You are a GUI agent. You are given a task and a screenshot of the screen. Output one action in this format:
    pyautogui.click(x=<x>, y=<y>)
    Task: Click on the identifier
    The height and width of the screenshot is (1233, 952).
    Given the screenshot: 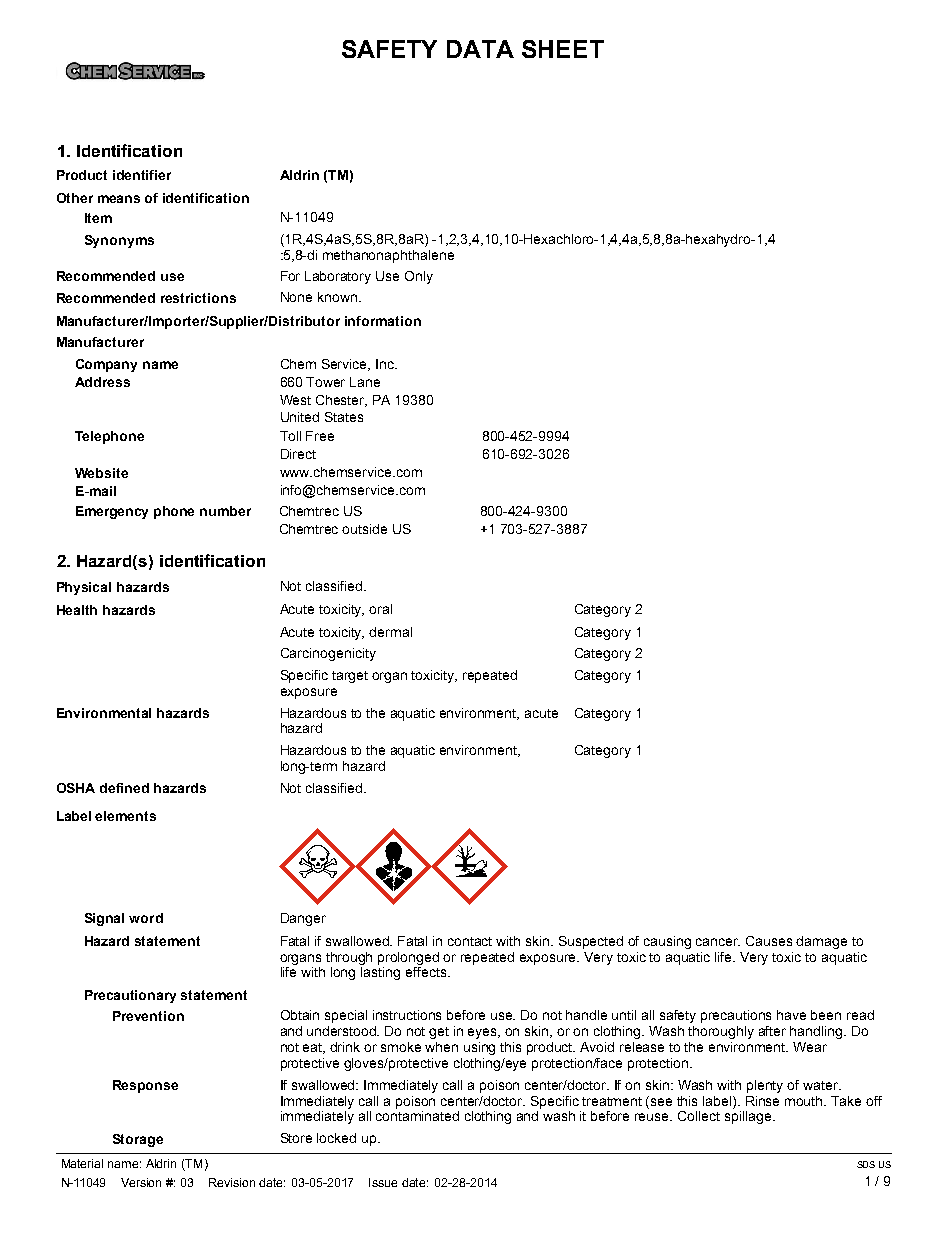 What is the action you would take?
    pyautogui.click(x=142, y=175)
